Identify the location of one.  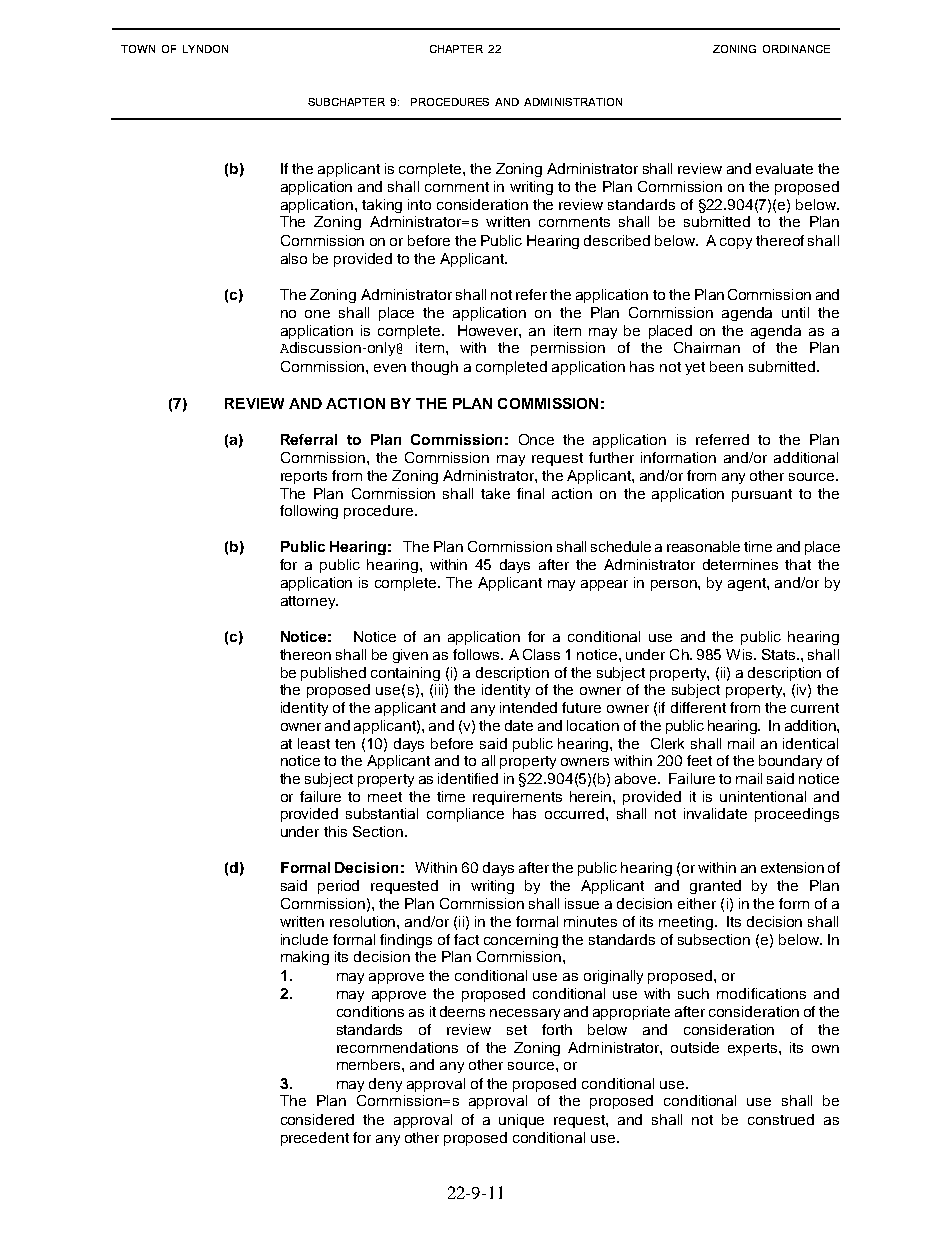
(317, 314).
